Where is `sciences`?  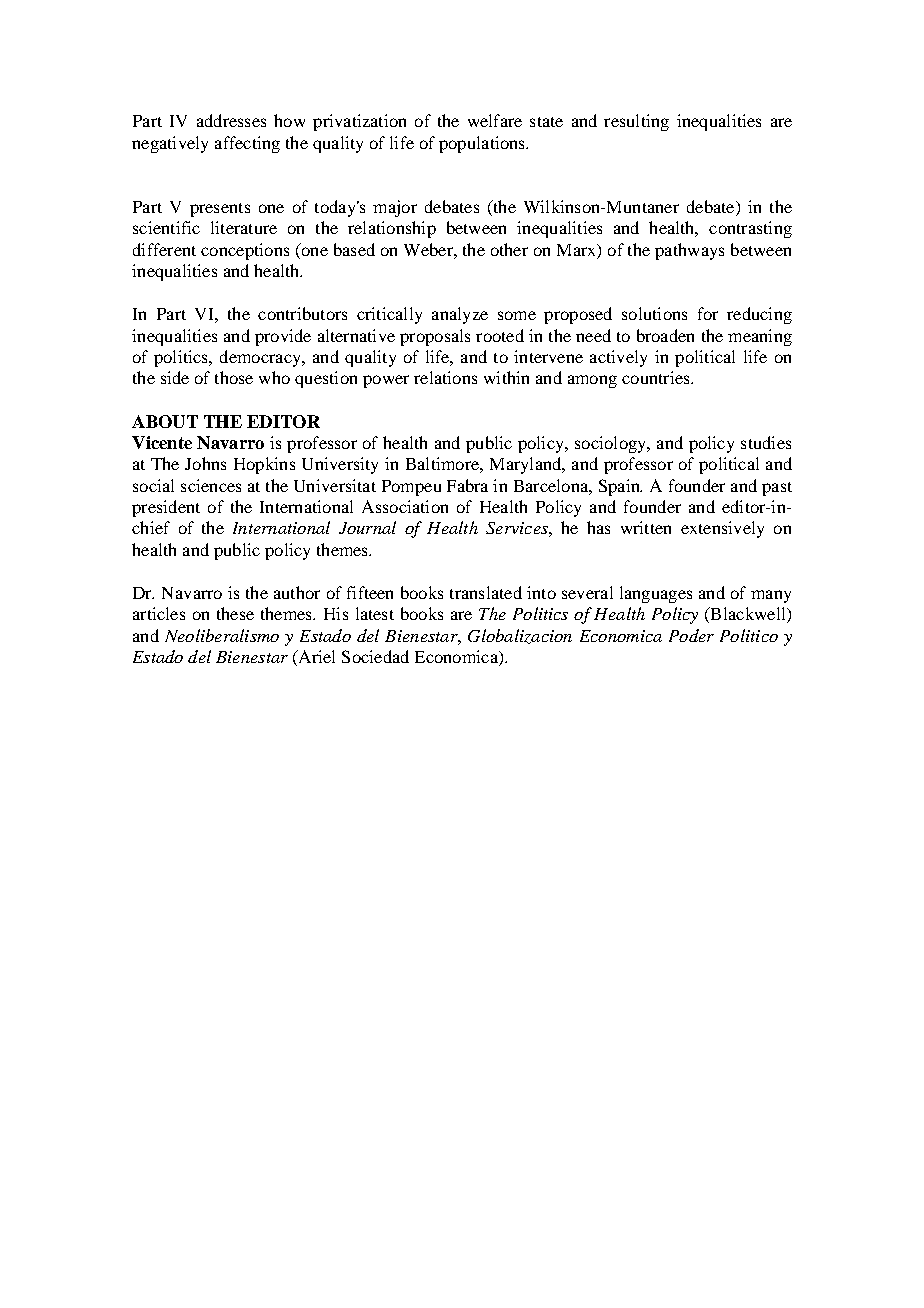
sciences is located at coordinates (211, 485).
